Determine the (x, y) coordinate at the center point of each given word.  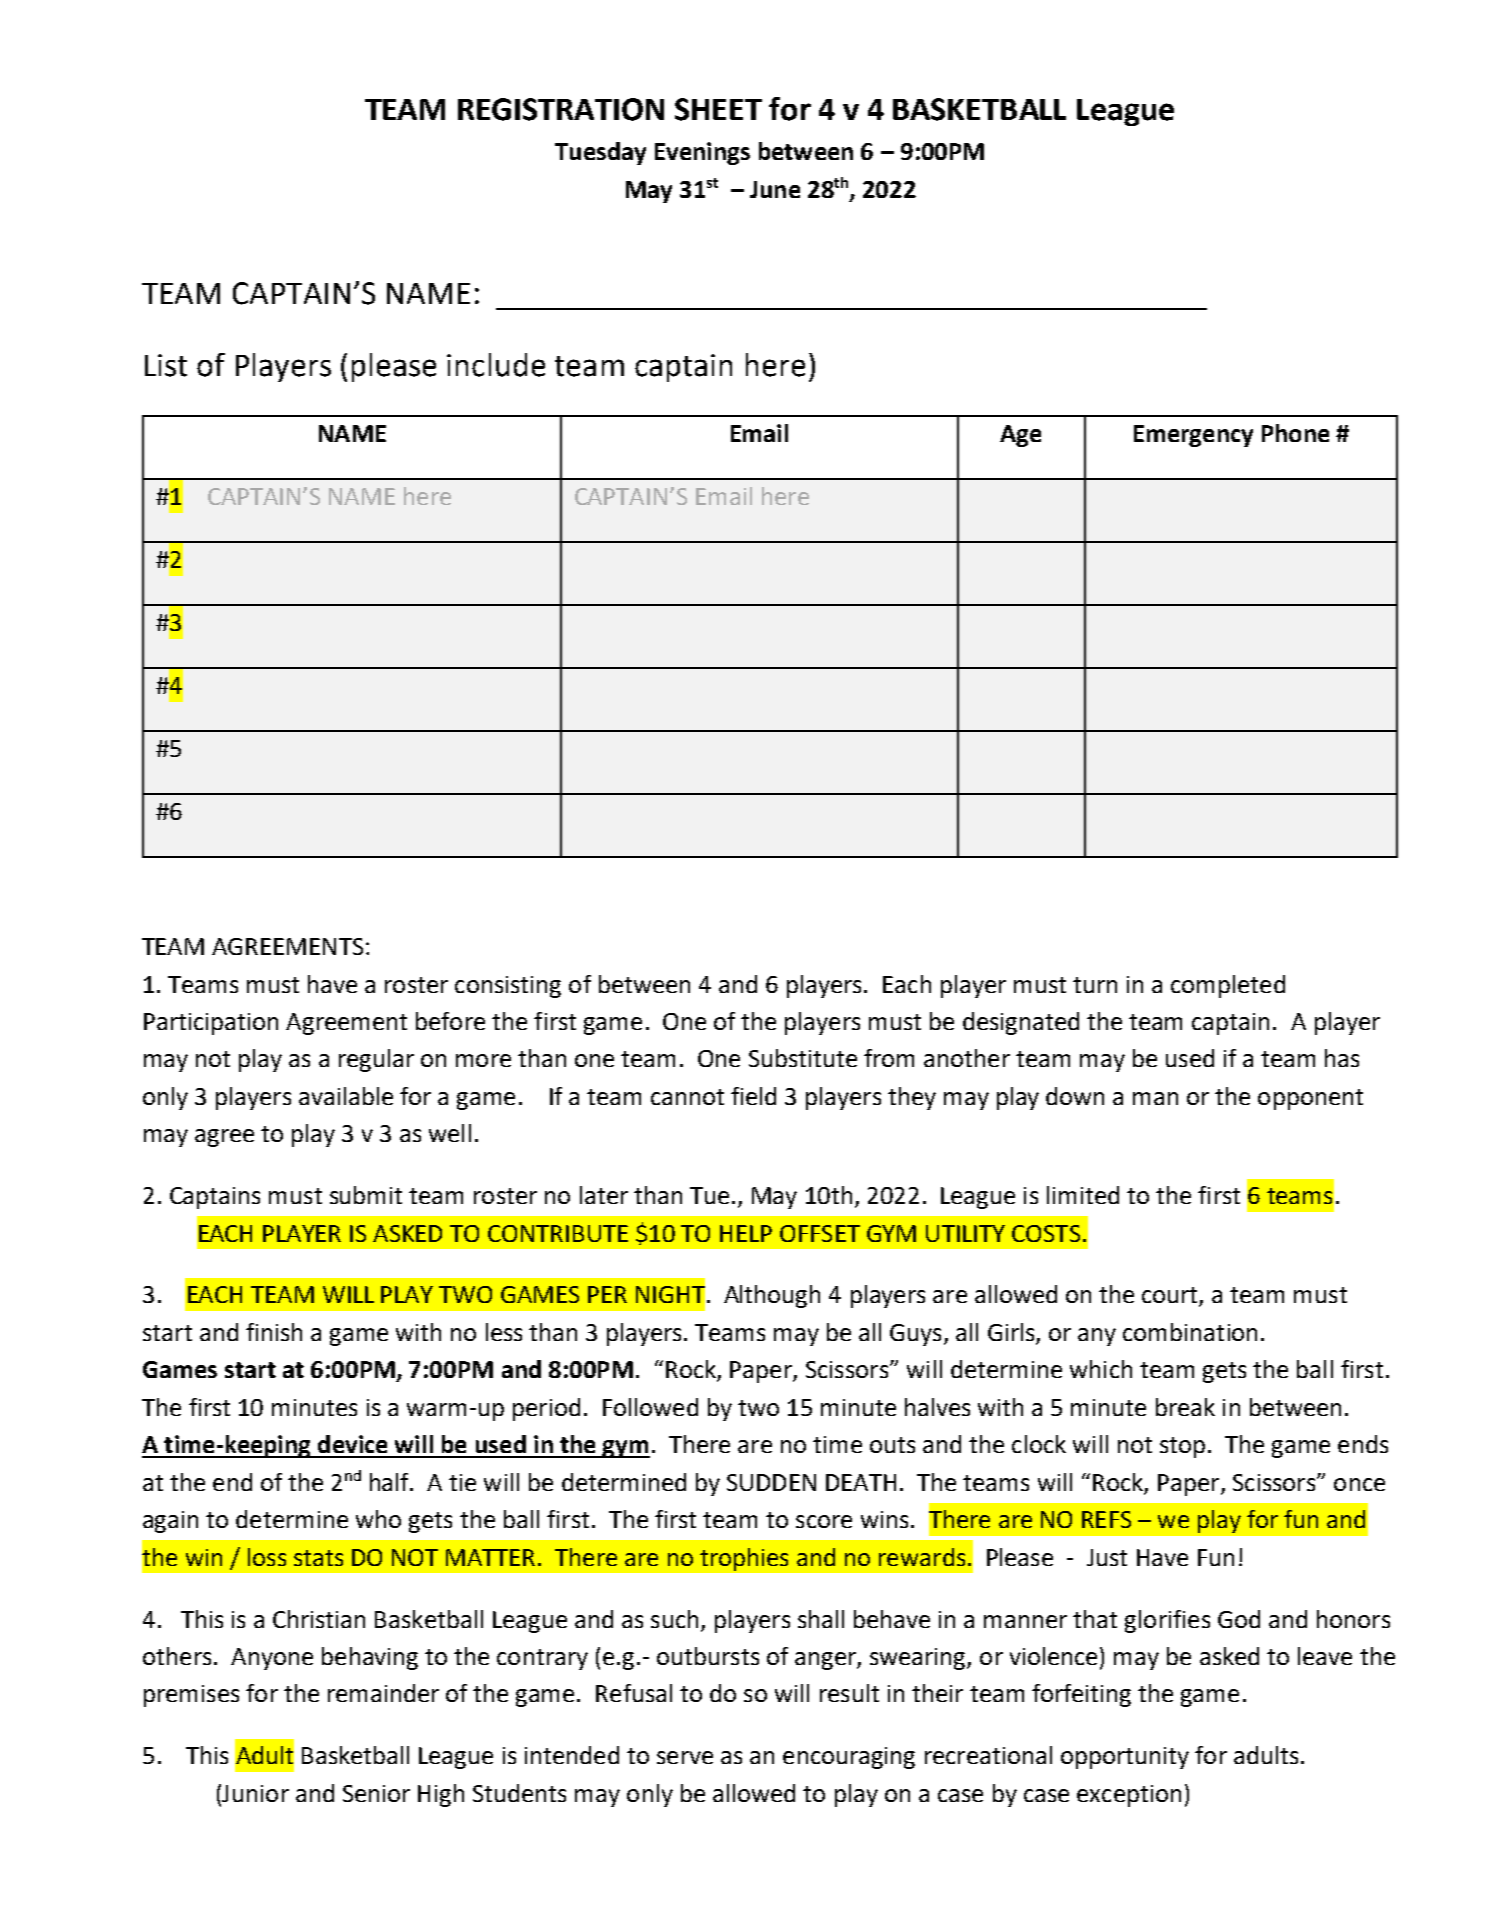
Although (772, 1296)
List (166, 365)
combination (1190, 1332)
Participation (211, 1024)
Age (1020, 436)
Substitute (803, 1058)
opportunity (1125, 1758)
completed (1228, 986)
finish (274, 1332)
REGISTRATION (561, 109)
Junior (254, 1793)
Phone (1295, 433)
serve (685, 1757)
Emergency (1193, 436)
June (775, 189)
